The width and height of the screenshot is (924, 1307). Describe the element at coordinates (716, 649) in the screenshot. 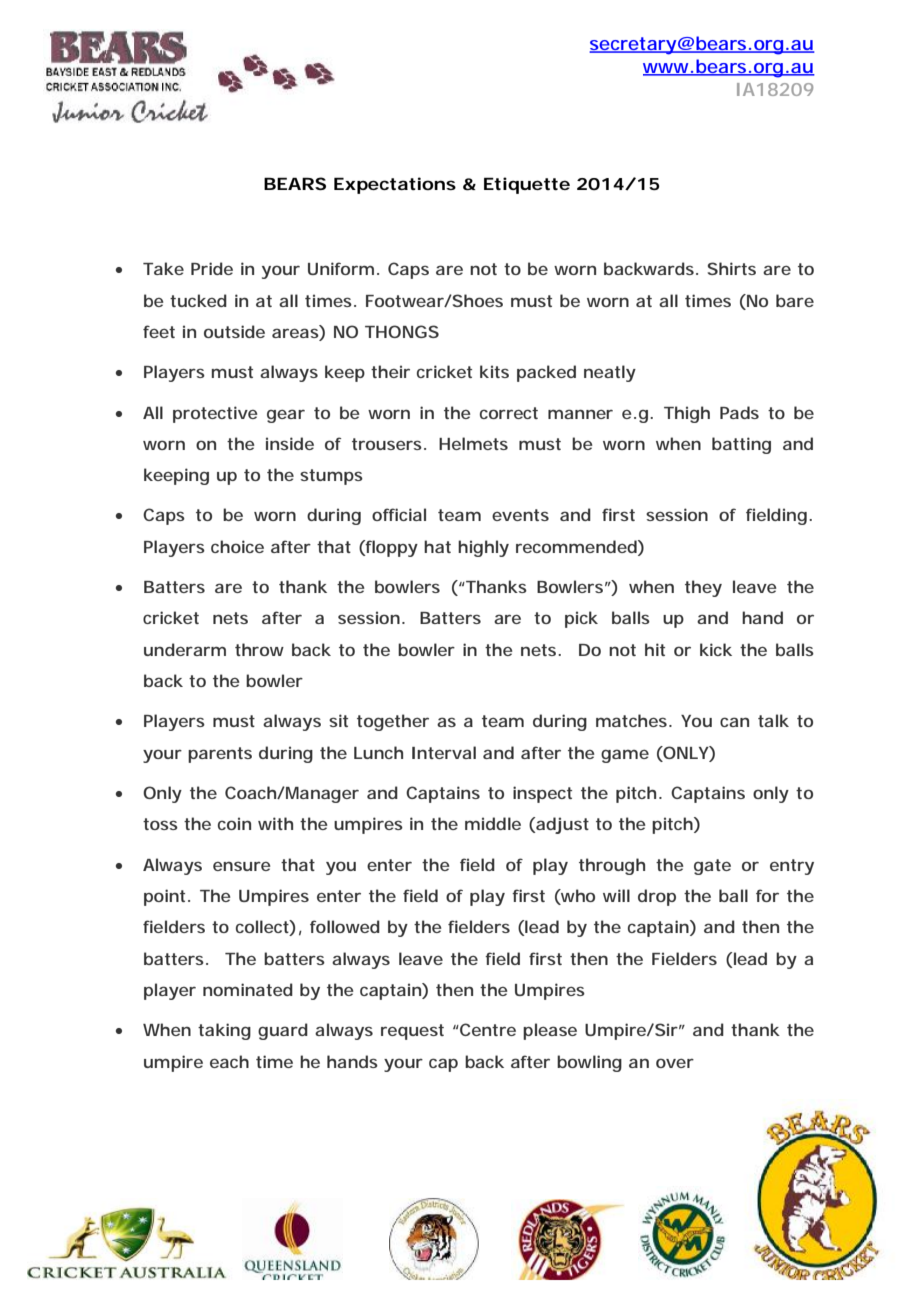

I see `kick` at that location.
